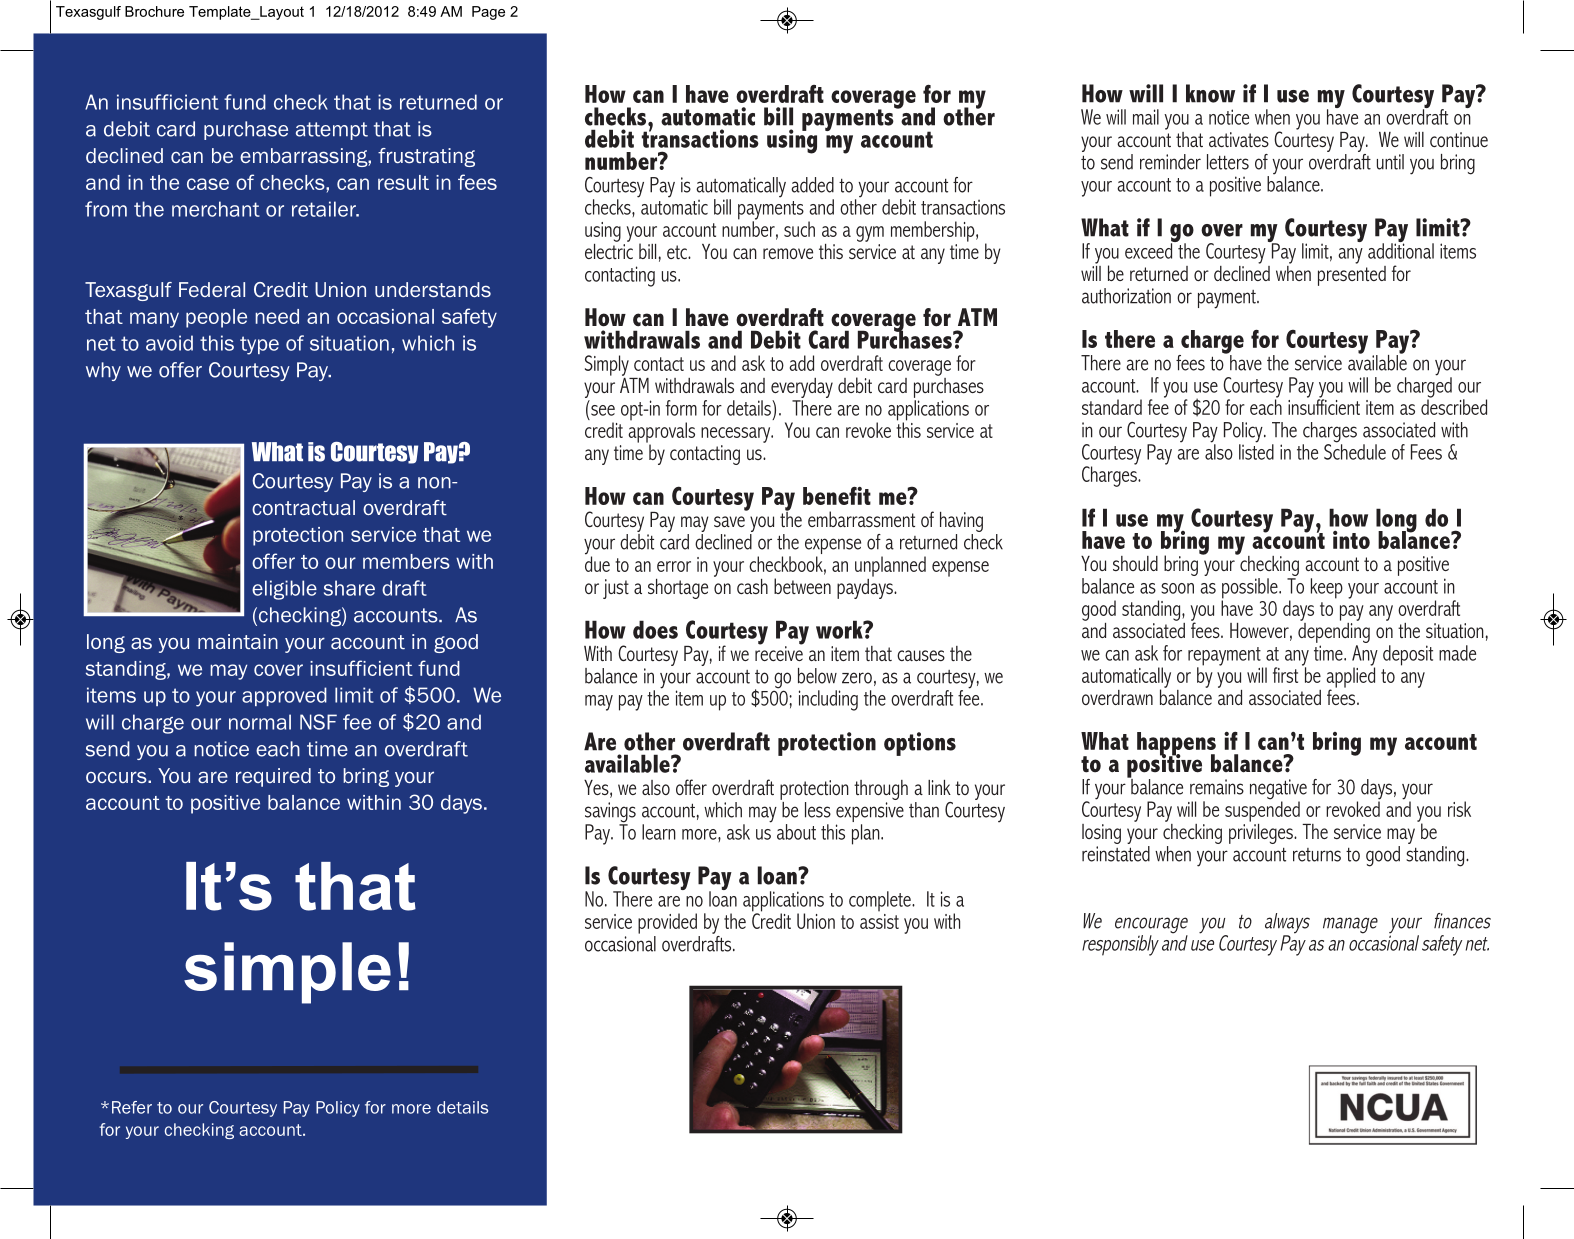 This document has width=1574, height=1239. I want to click on Page, so click(488, 13).
